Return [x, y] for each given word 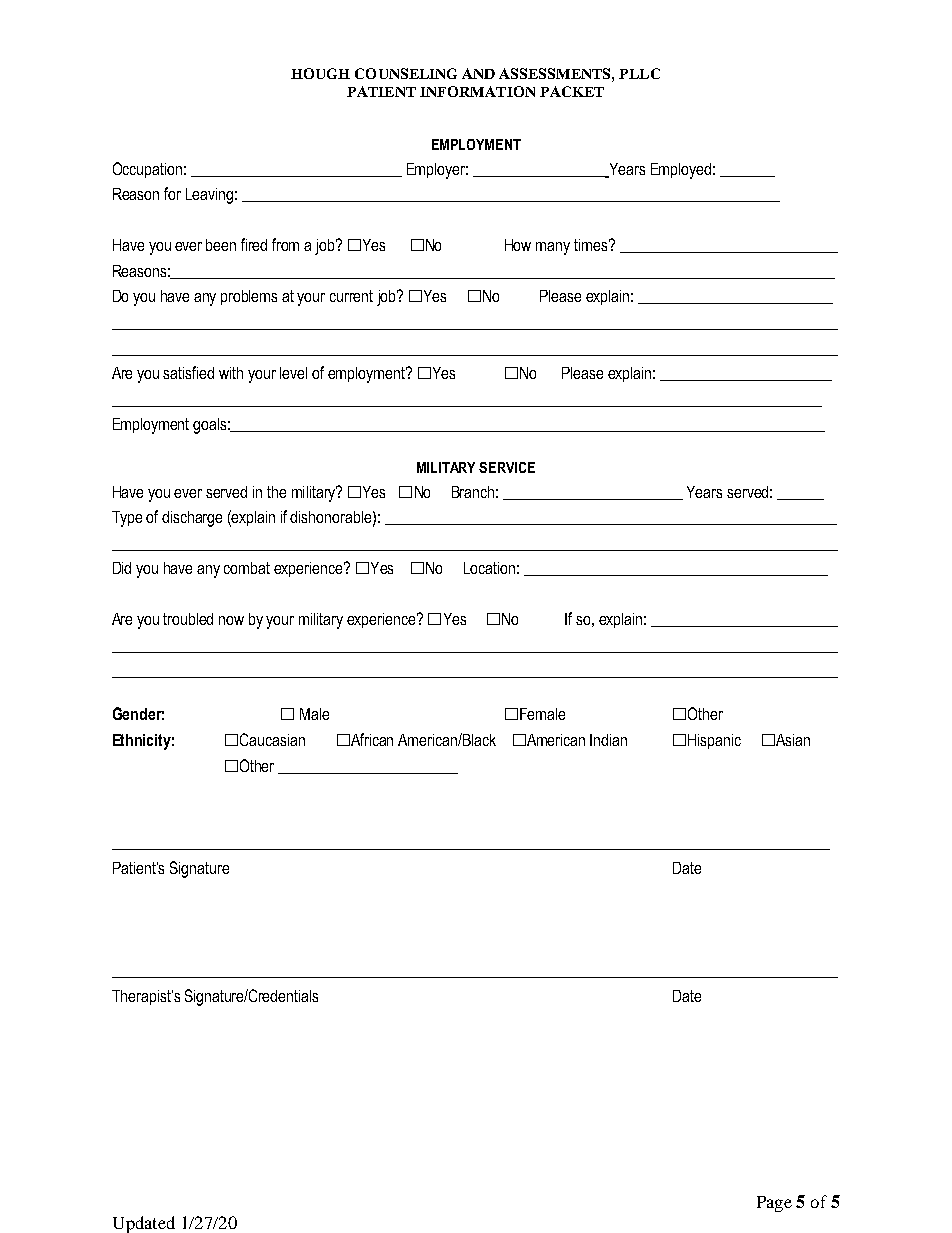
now [231, 620]
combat [247, 568]
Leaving [209, 196]
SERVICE [507, 467]
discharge [192, 519]
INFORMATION [477, 91]
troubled [188, 619]
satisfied [188, 372]
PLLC [639, 73]
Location [489, 568]
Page [774, 1204]
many [553, 248]
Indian [608, 740]
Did [122, 568]
